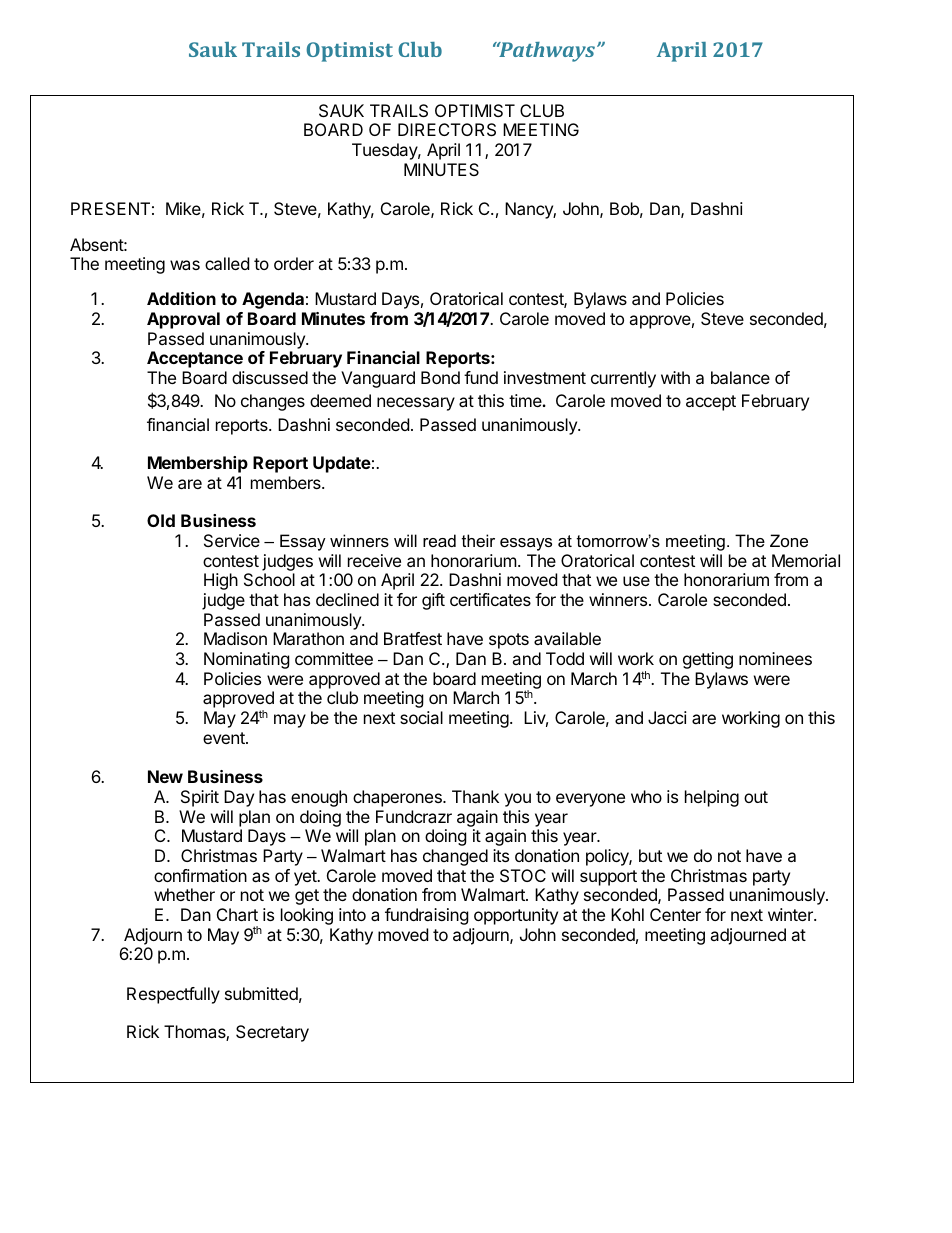 This page has height=1233, width=952. I want to click on necessary, so click(416, 404).
